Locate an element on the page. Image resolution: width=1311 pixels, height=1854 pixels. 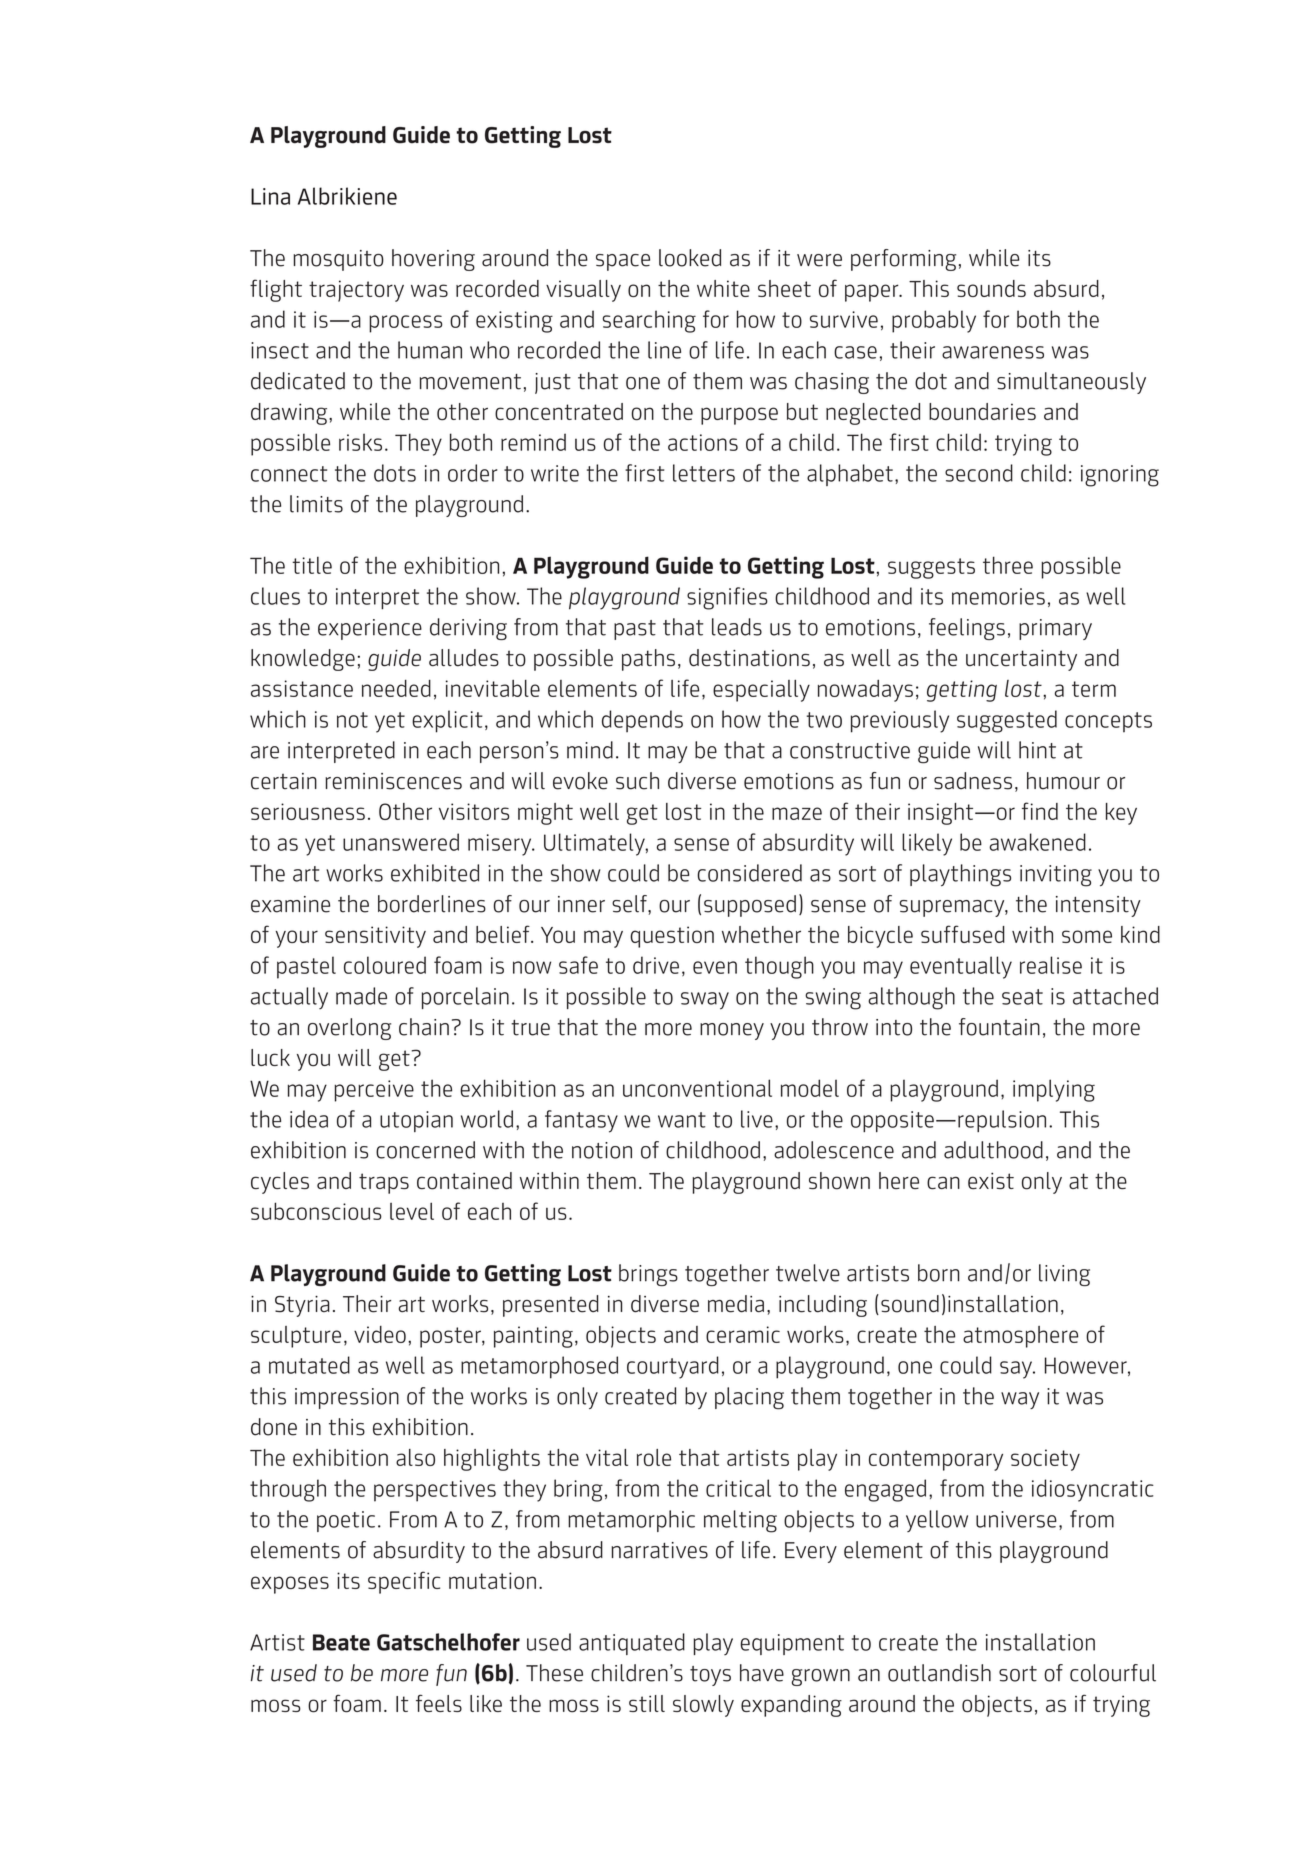
sensitivity is located at coordinates (375, 937).
